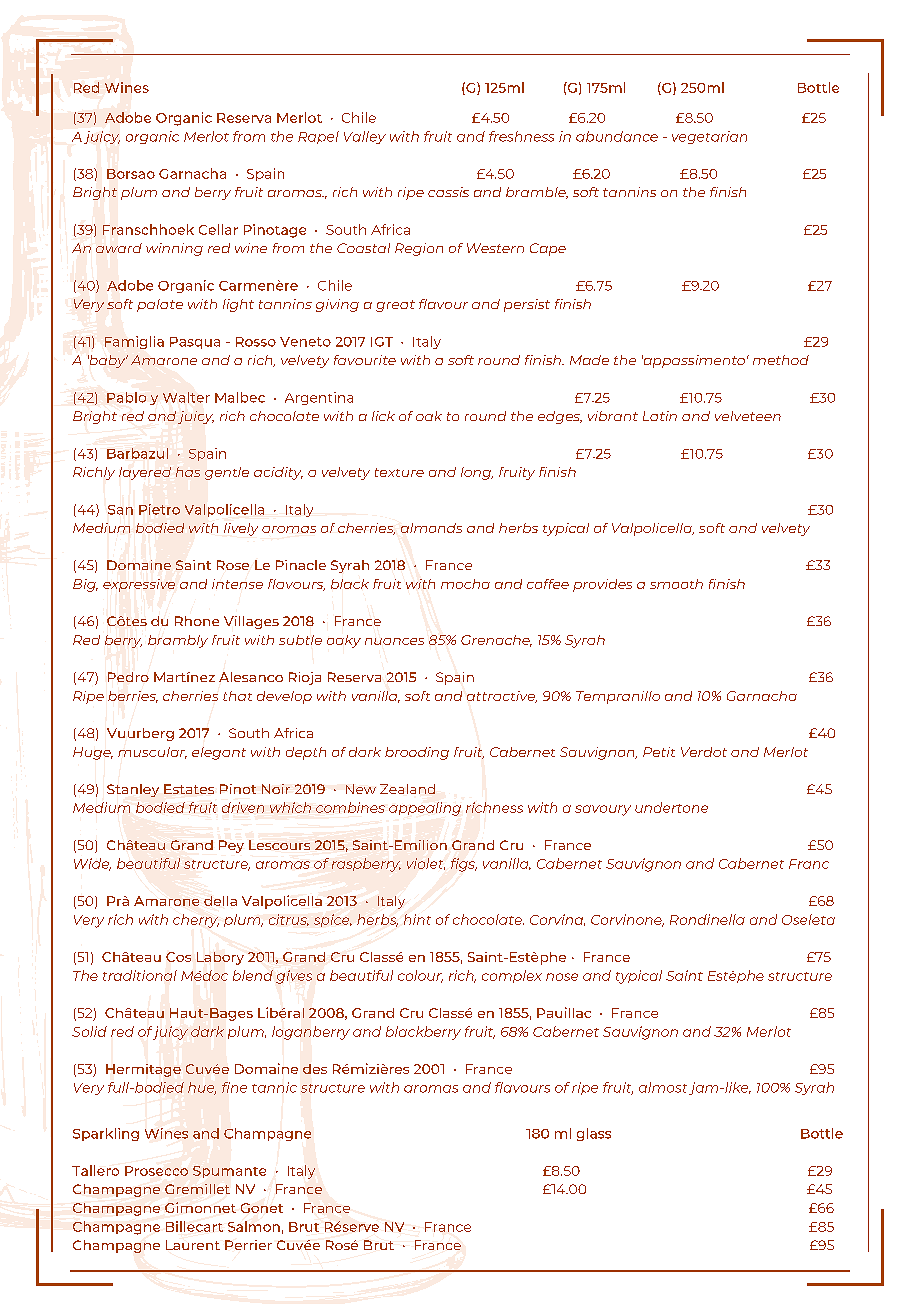 The image size is (924, 1308). Describe the element at coordinates (174, 249) in the screenshot. I see `winning` at that location.
